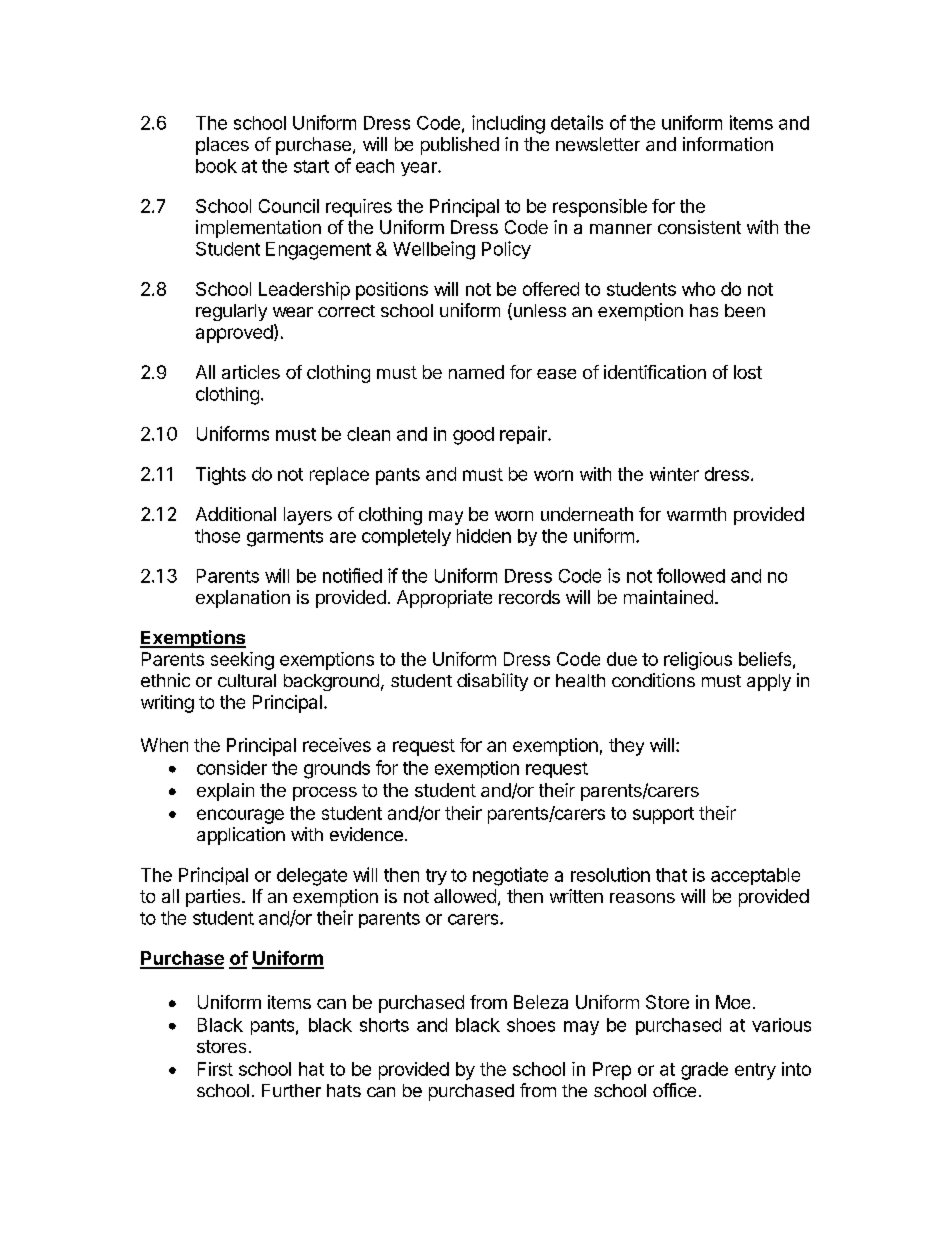 The image size is (952, 1233). What do you see at coordinates (728, 144) in the page?
I see `information` at bounding box center [728, 144].
